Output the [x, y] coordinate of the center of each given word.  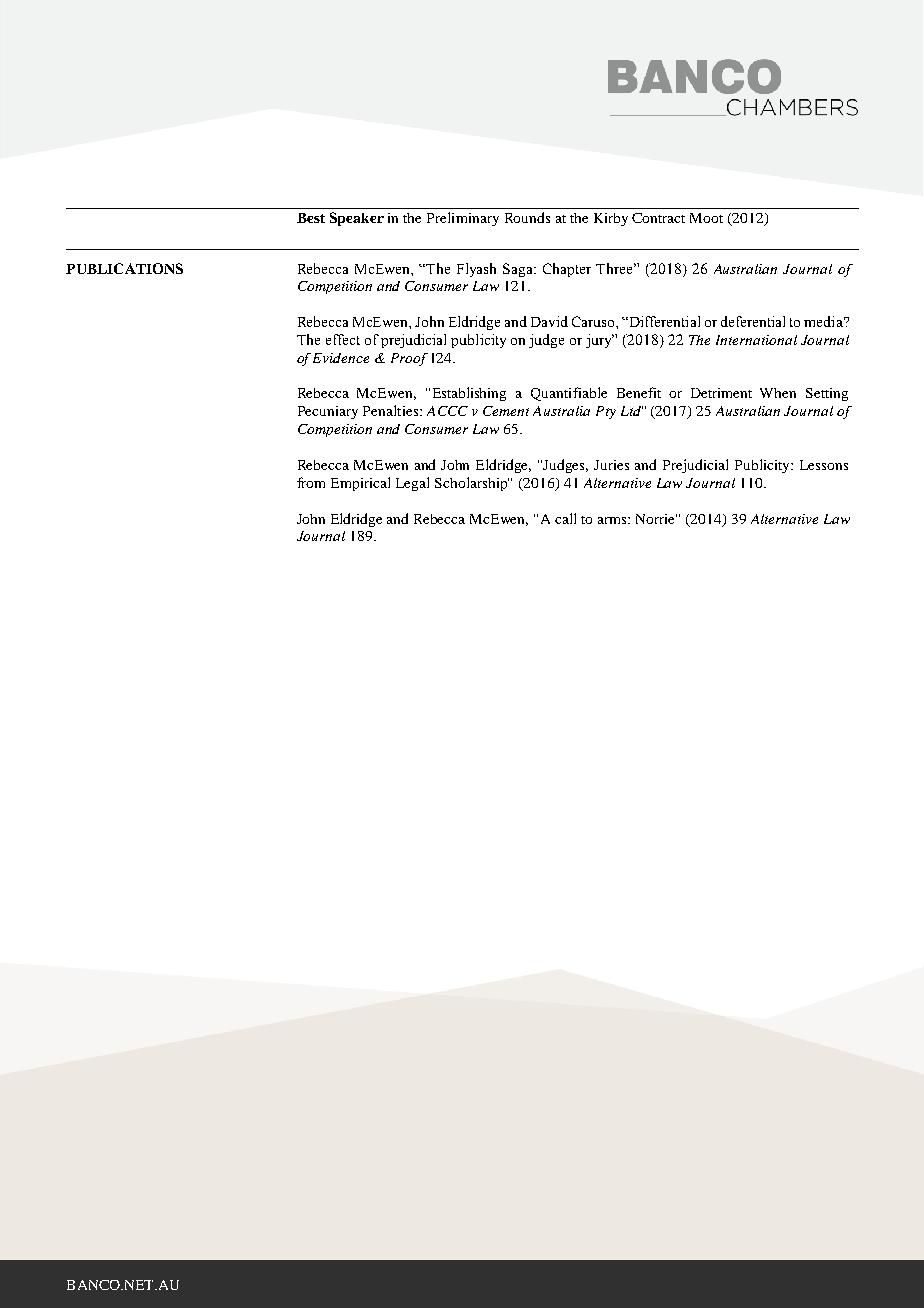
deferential [753, 321]
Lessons [824, 465]
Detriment [721, 393]
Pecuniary [328, 412]
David [549, 321]
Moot [706, 218]
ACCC [447, 411]
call [565, 518]
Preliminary [463, 219]
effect [343, 339]
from [311, 482]
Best [311, 218]
